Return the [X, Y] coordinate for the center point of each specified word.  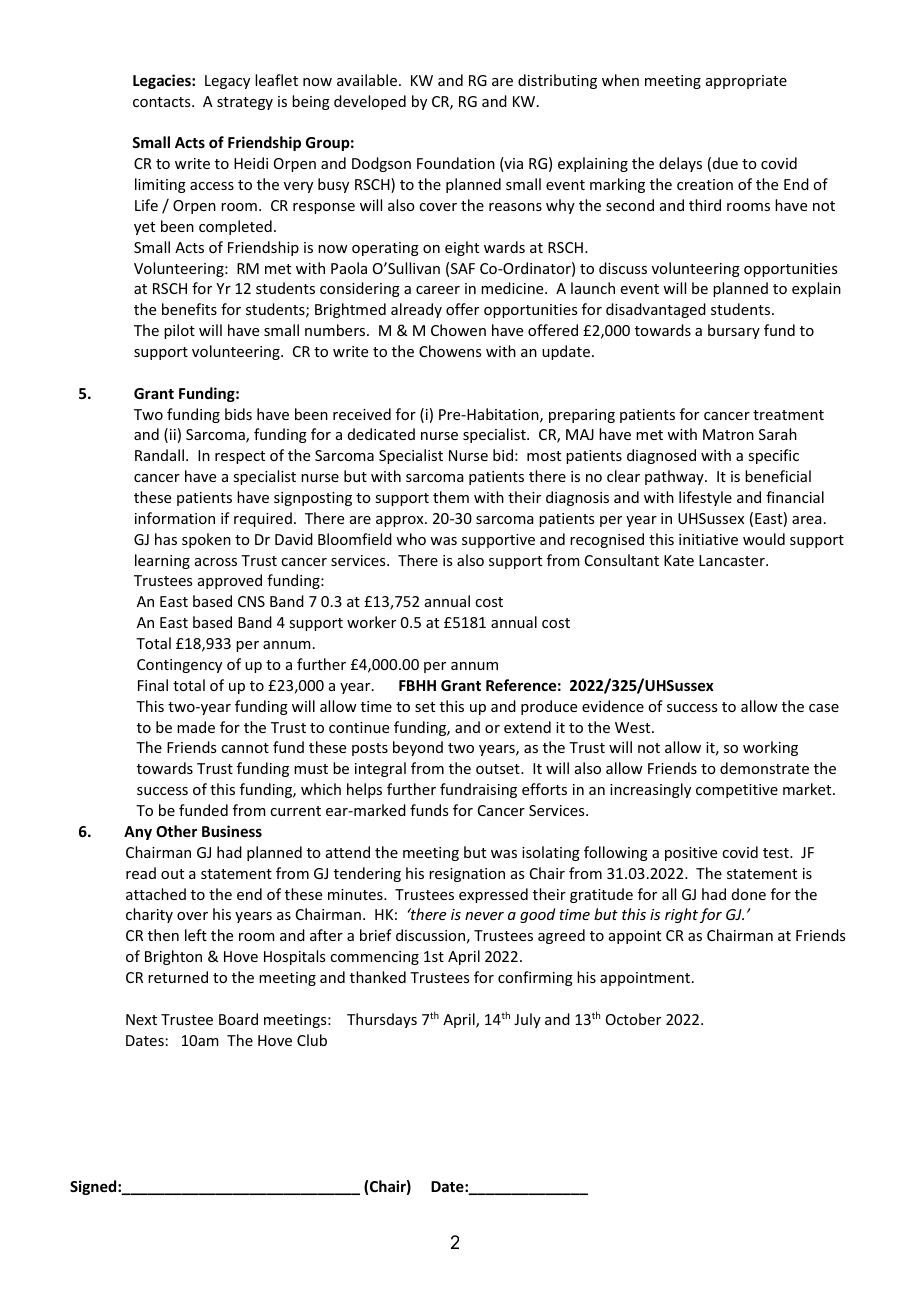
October [633, 1019]
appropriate [746, 82]
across [216, 562]
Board [238, 1019]
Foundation [456, 163]
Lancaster [733, 560]
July [527, 1020]
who [411, 539]
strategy [245, 103]
